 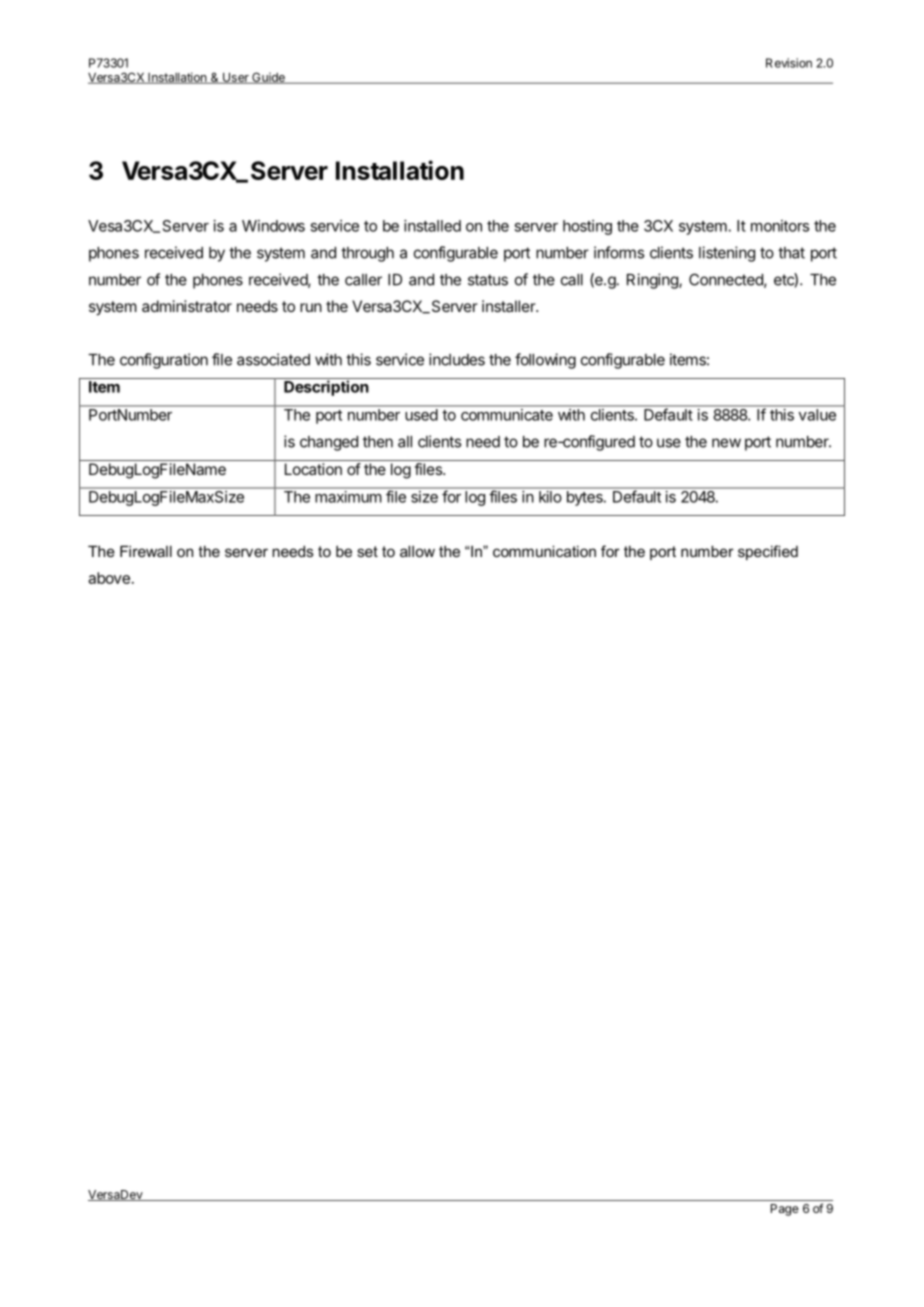 I want to click on kilo, so click(x=550, y=497).
